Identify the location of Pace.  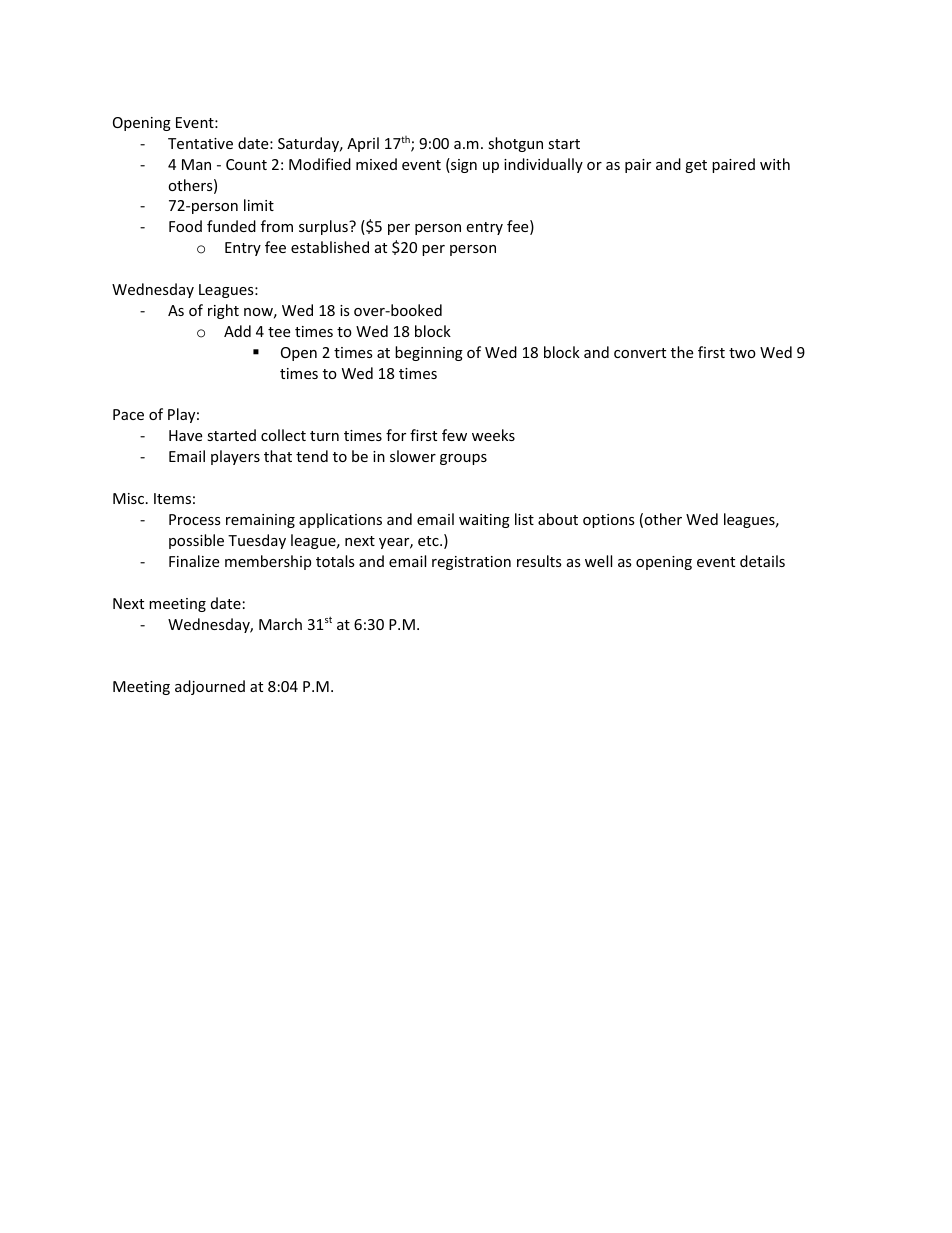
(128, 414).
